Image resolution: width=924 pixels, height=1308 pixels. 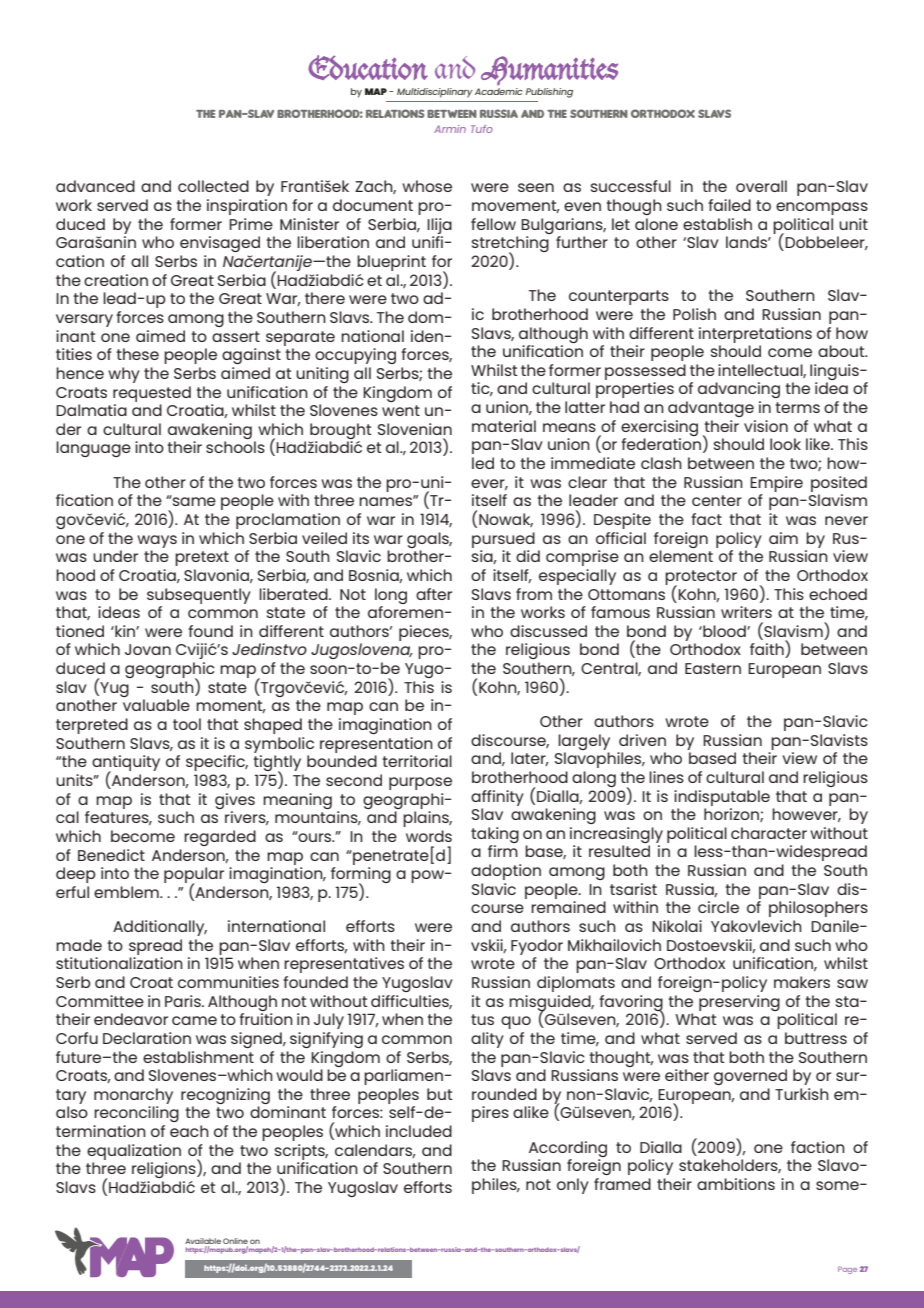 What do you see at coordinates (503, 851) in the page?
I see `firm` at bounding box center [503, 851].
